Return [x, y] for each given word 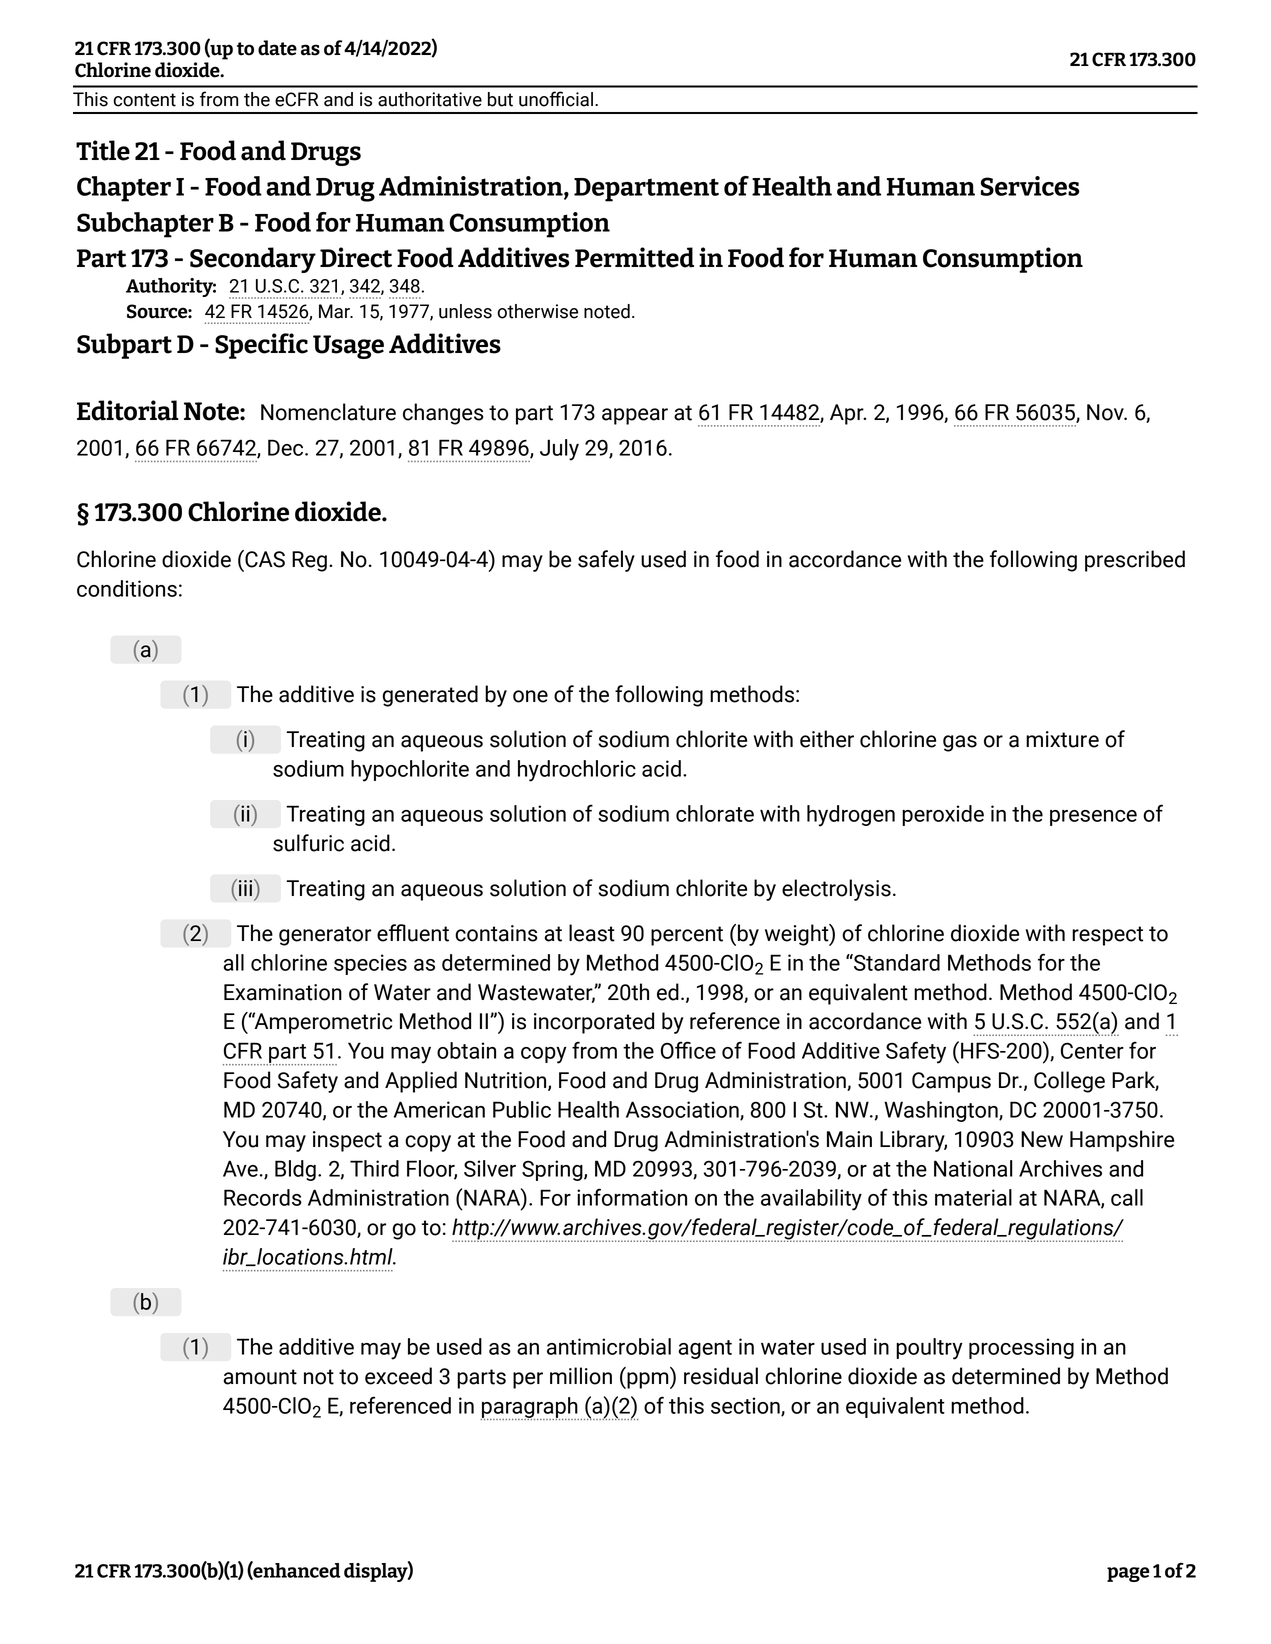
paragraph [529, 1408]
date [277, 48]
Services [1030, 186]
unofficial [556, 99]
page [1128, 1574]
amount [260, 1377]
